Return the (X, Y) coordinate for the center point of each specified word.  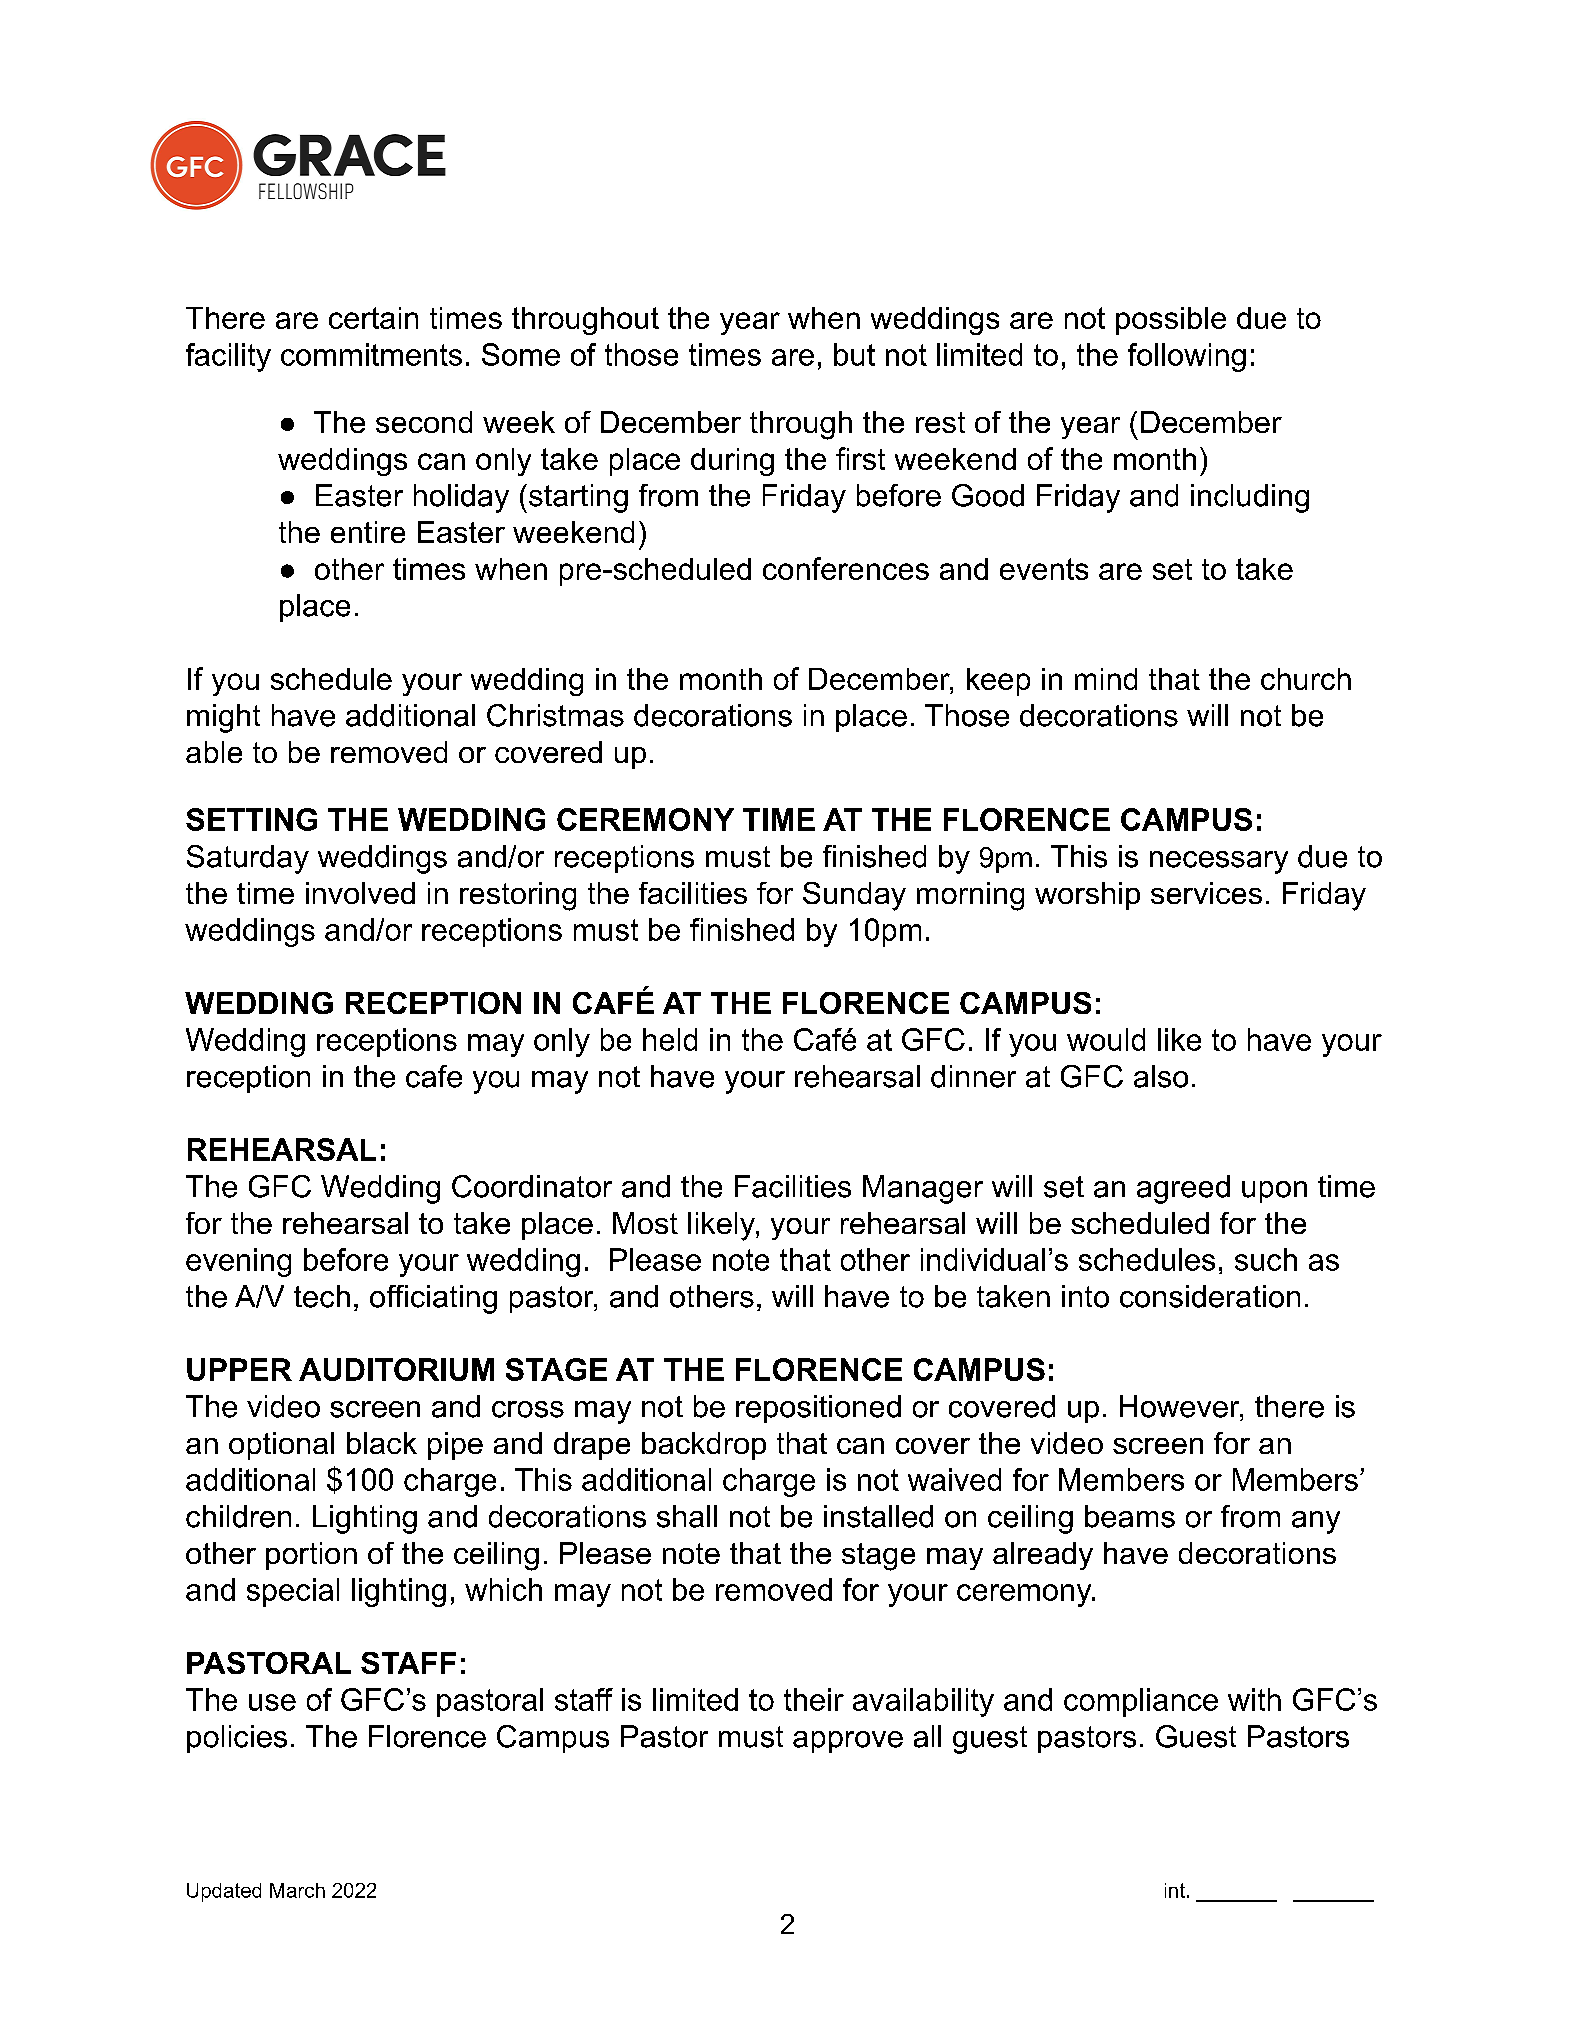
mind (1106, 679)
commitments (371, 354)
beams (1130, 1516)
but (854, 354)
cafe (434, 1076)
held (670, 1039)
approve (848, 1742)
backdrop (704, 1446)
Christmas (555, 715)
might (223, 718)
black (382, 1443)
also (1161, 1076)
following (1187, 357)
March (297, 1890)
